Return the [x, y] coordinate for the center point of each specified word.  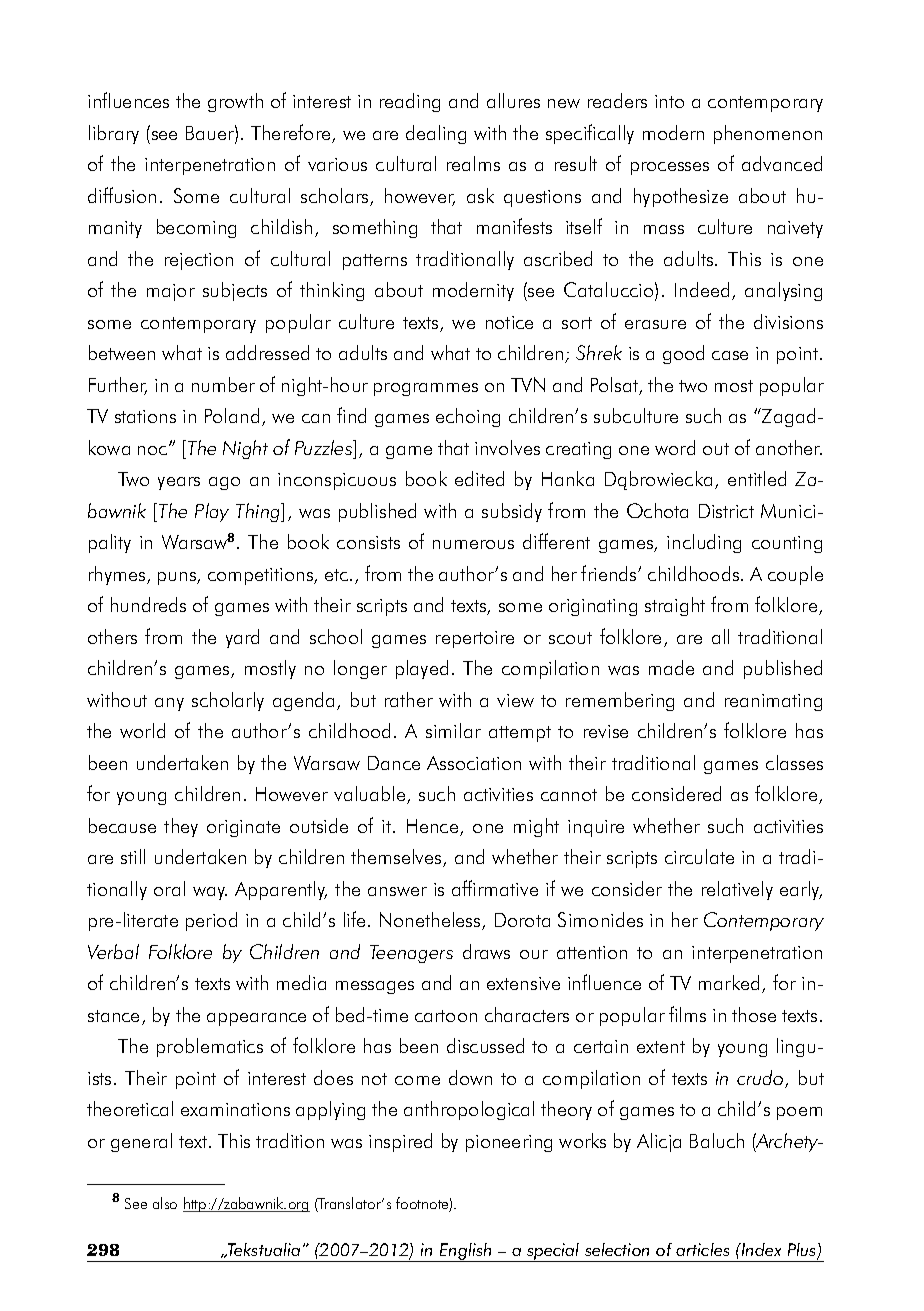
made [671, 667]
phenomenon [768, 134]
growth [235, 102]
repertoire [475, 639]
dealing [436, 134]
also [165, 1203]
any [169, 704]
